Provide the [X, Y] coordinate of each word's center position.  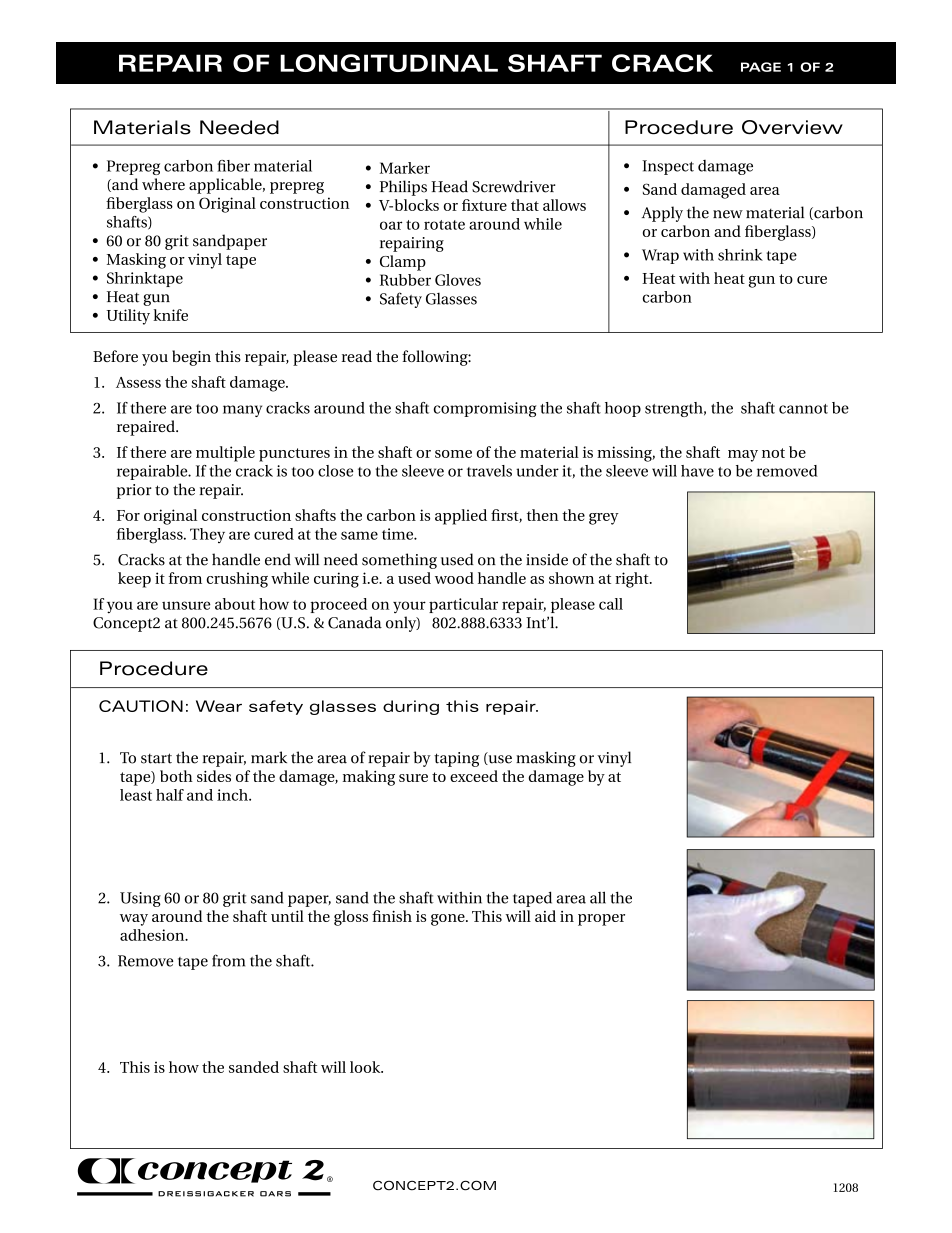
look [366, 1067]
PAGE [761, 67]
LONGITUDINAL [389, 63]
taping [456, 759]
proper [601, 920]
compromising [484, 409]
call [611, 604]
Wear [219, 706]
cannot [803, 409]
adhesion [153, 935]
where [163, 184]
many [242, 411]
